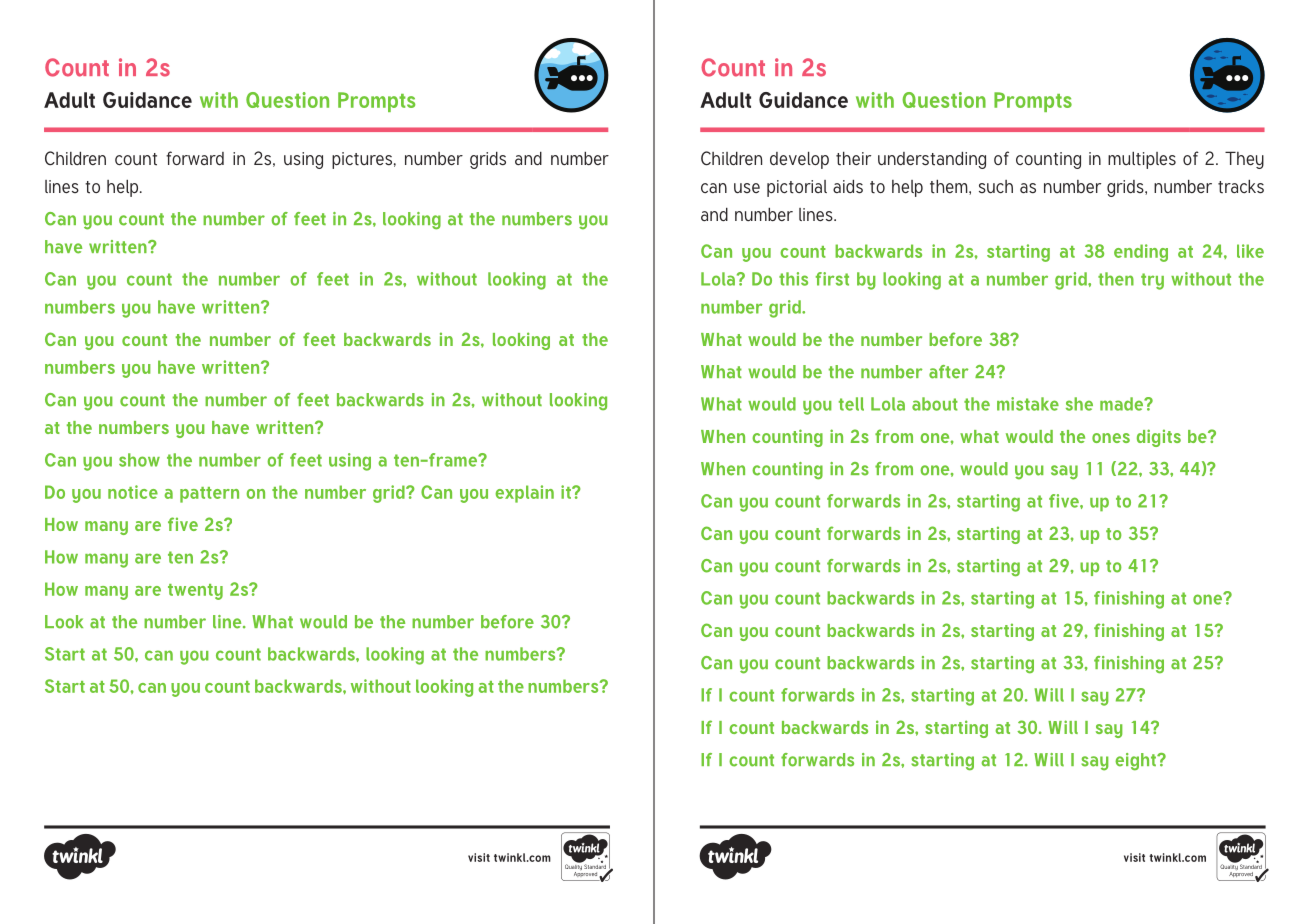 The image size is (1308, 924). I want to click on eight, so click(1136, 762).
